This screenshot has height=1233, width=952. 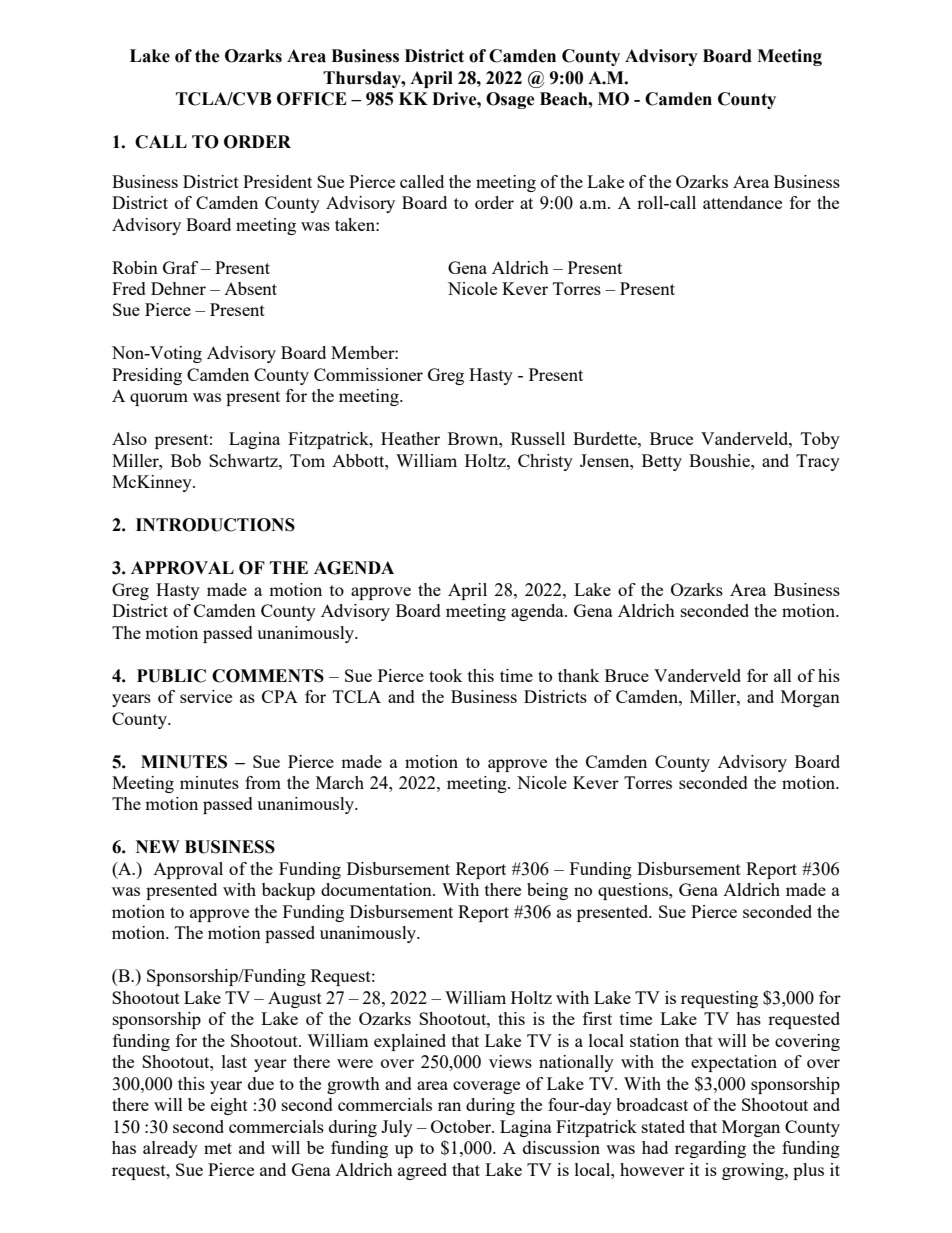 I want to click on President, so click(x=277, y=181).
